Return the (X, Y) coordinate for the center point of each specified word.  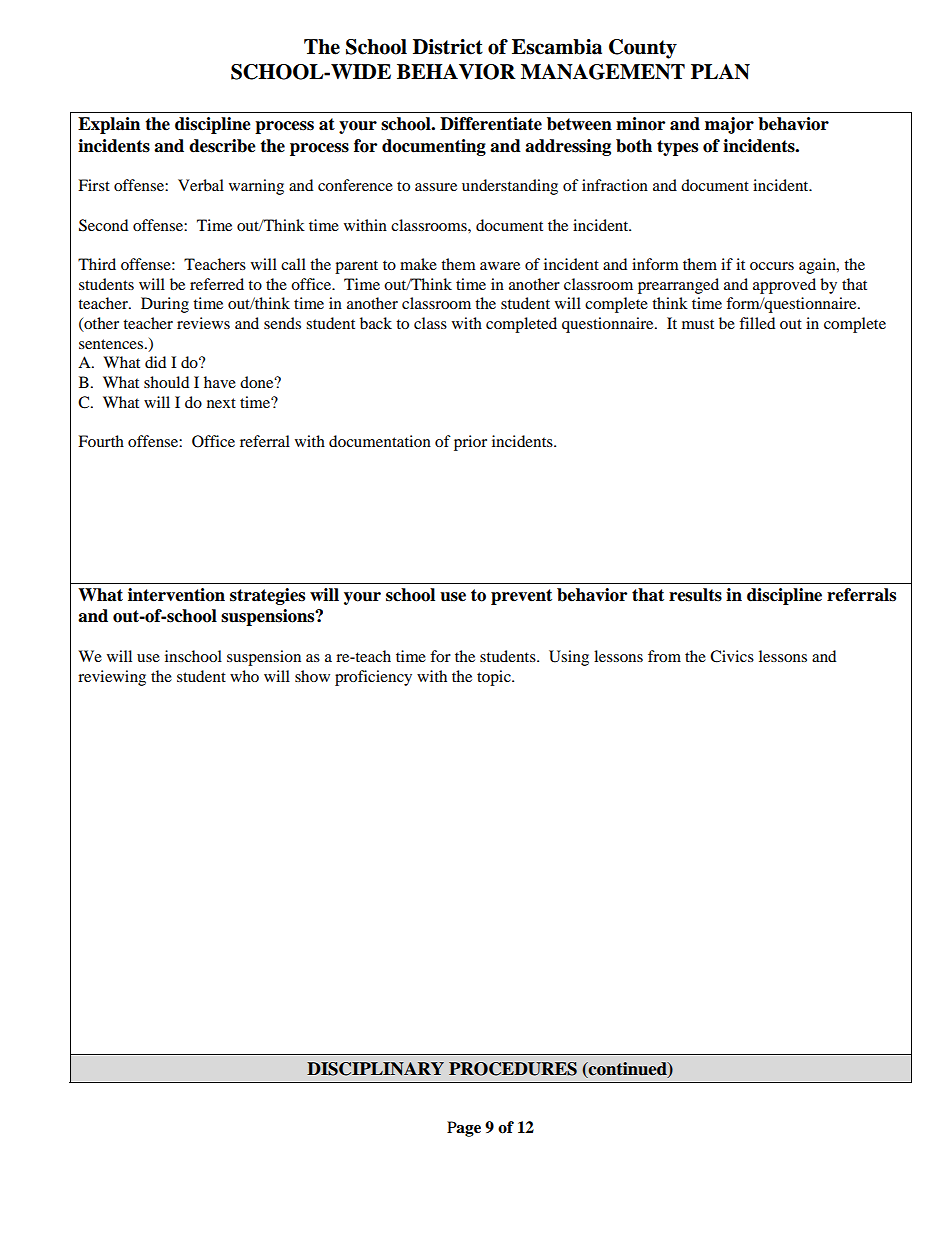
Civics (732, 656)
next (221, 403)
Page (464, 1129)
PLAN (720, 72)
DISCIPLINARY (375, 1069)
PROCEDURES (513, 1069)
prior (470, 443)
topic (495, 678)
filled (757, 323)
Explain (109, 125)
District (448, 47)
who (244, 676)
